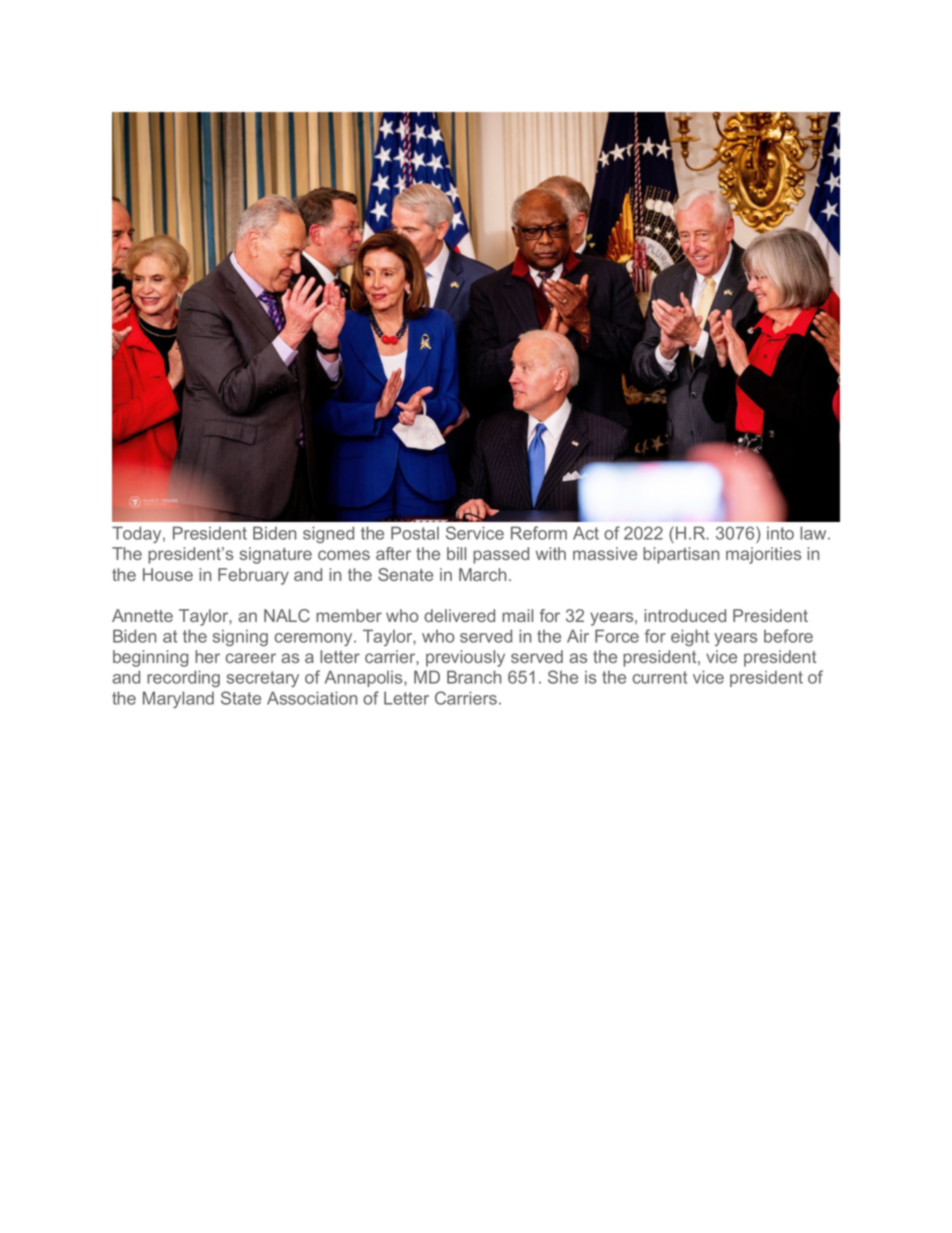 The image size is (952, 1233). Describe the element at coordinates (763, 555) in the screenshot. I see `majorities` at that location.
